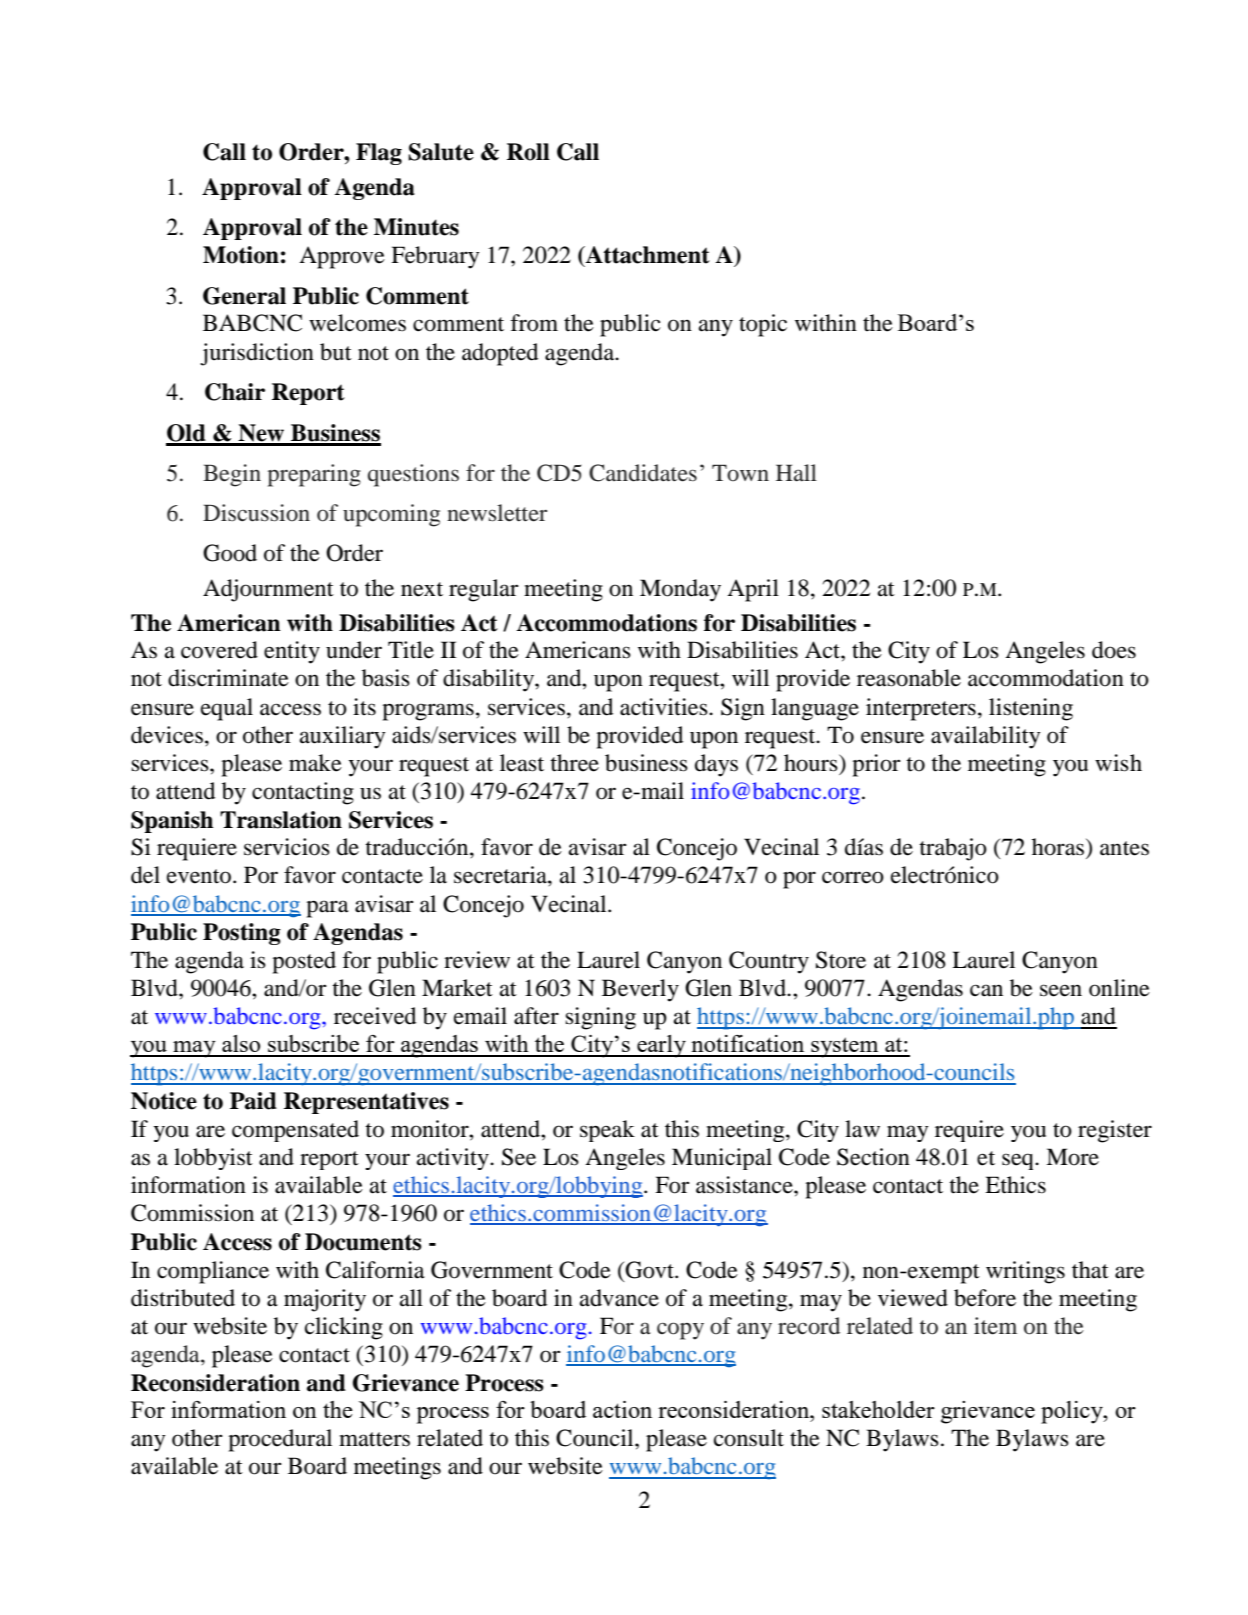 The image size is (1248, 1615). Describe the element at coordinates (241, 255) in the screenshot. I see `Motion` at that location.
